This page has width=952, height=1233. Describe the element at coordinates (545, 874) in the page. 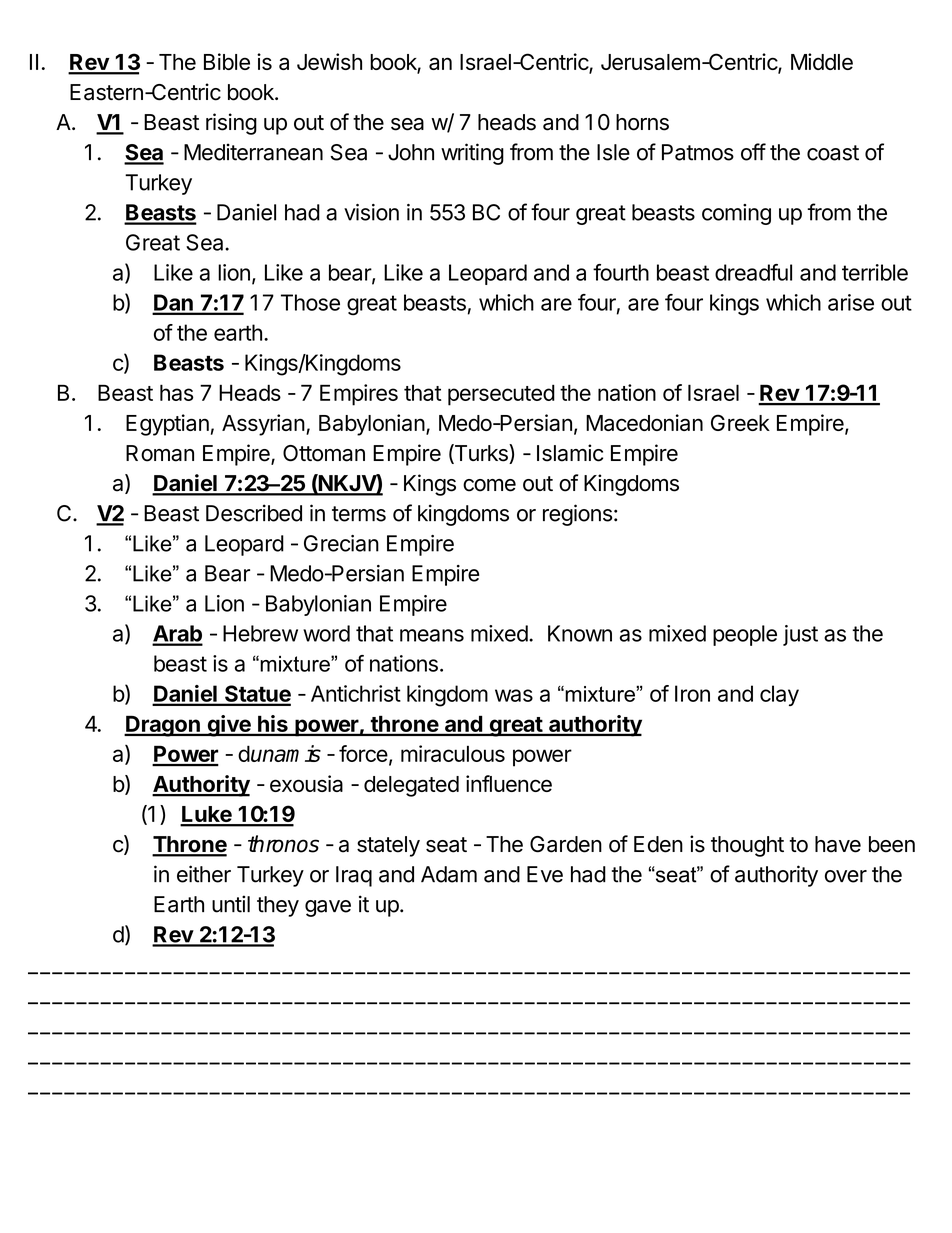

I see `Eve` at that location.
